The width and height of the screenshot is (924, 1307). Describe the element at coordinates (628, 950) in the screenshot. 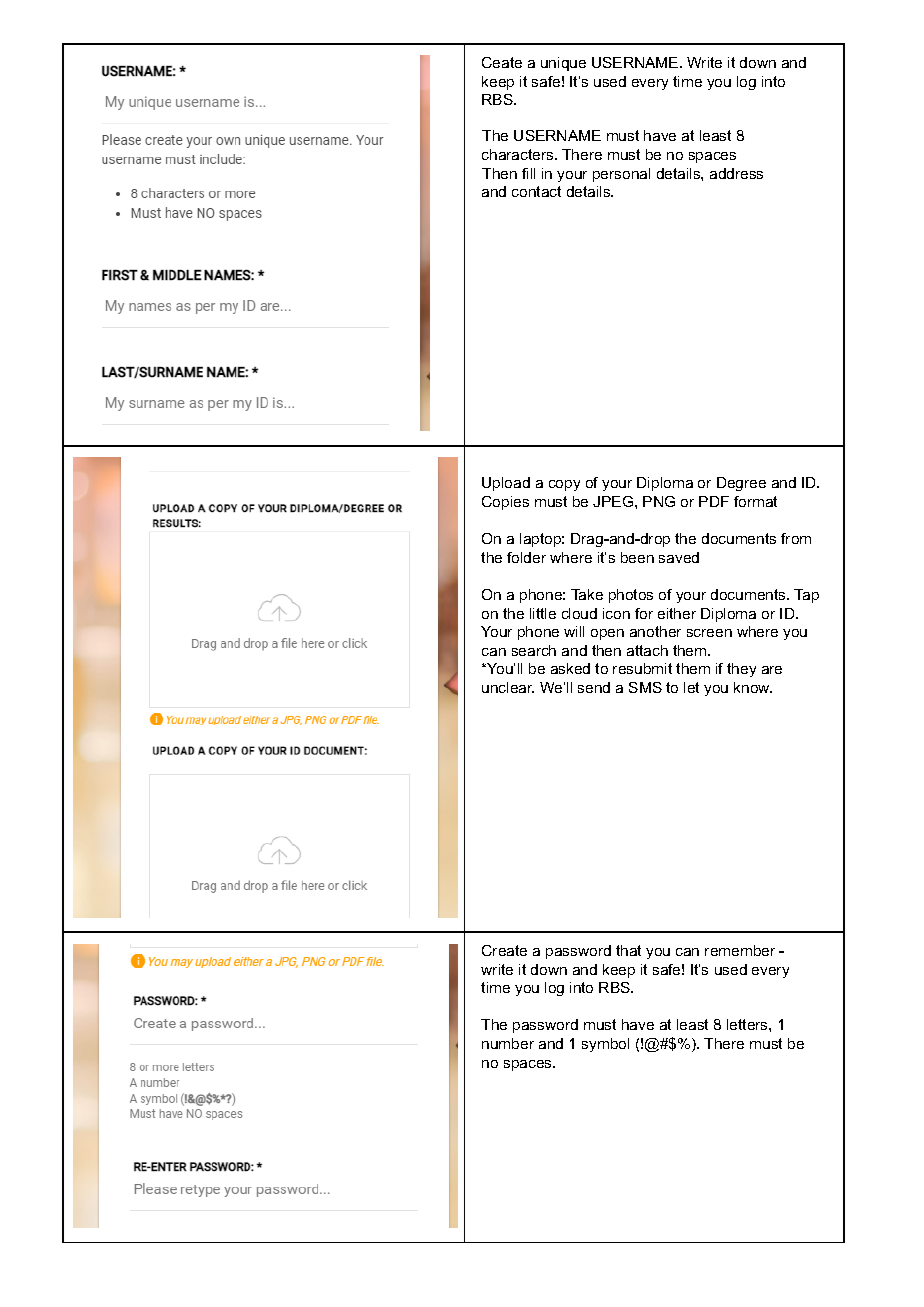

I see `that` at that location.
